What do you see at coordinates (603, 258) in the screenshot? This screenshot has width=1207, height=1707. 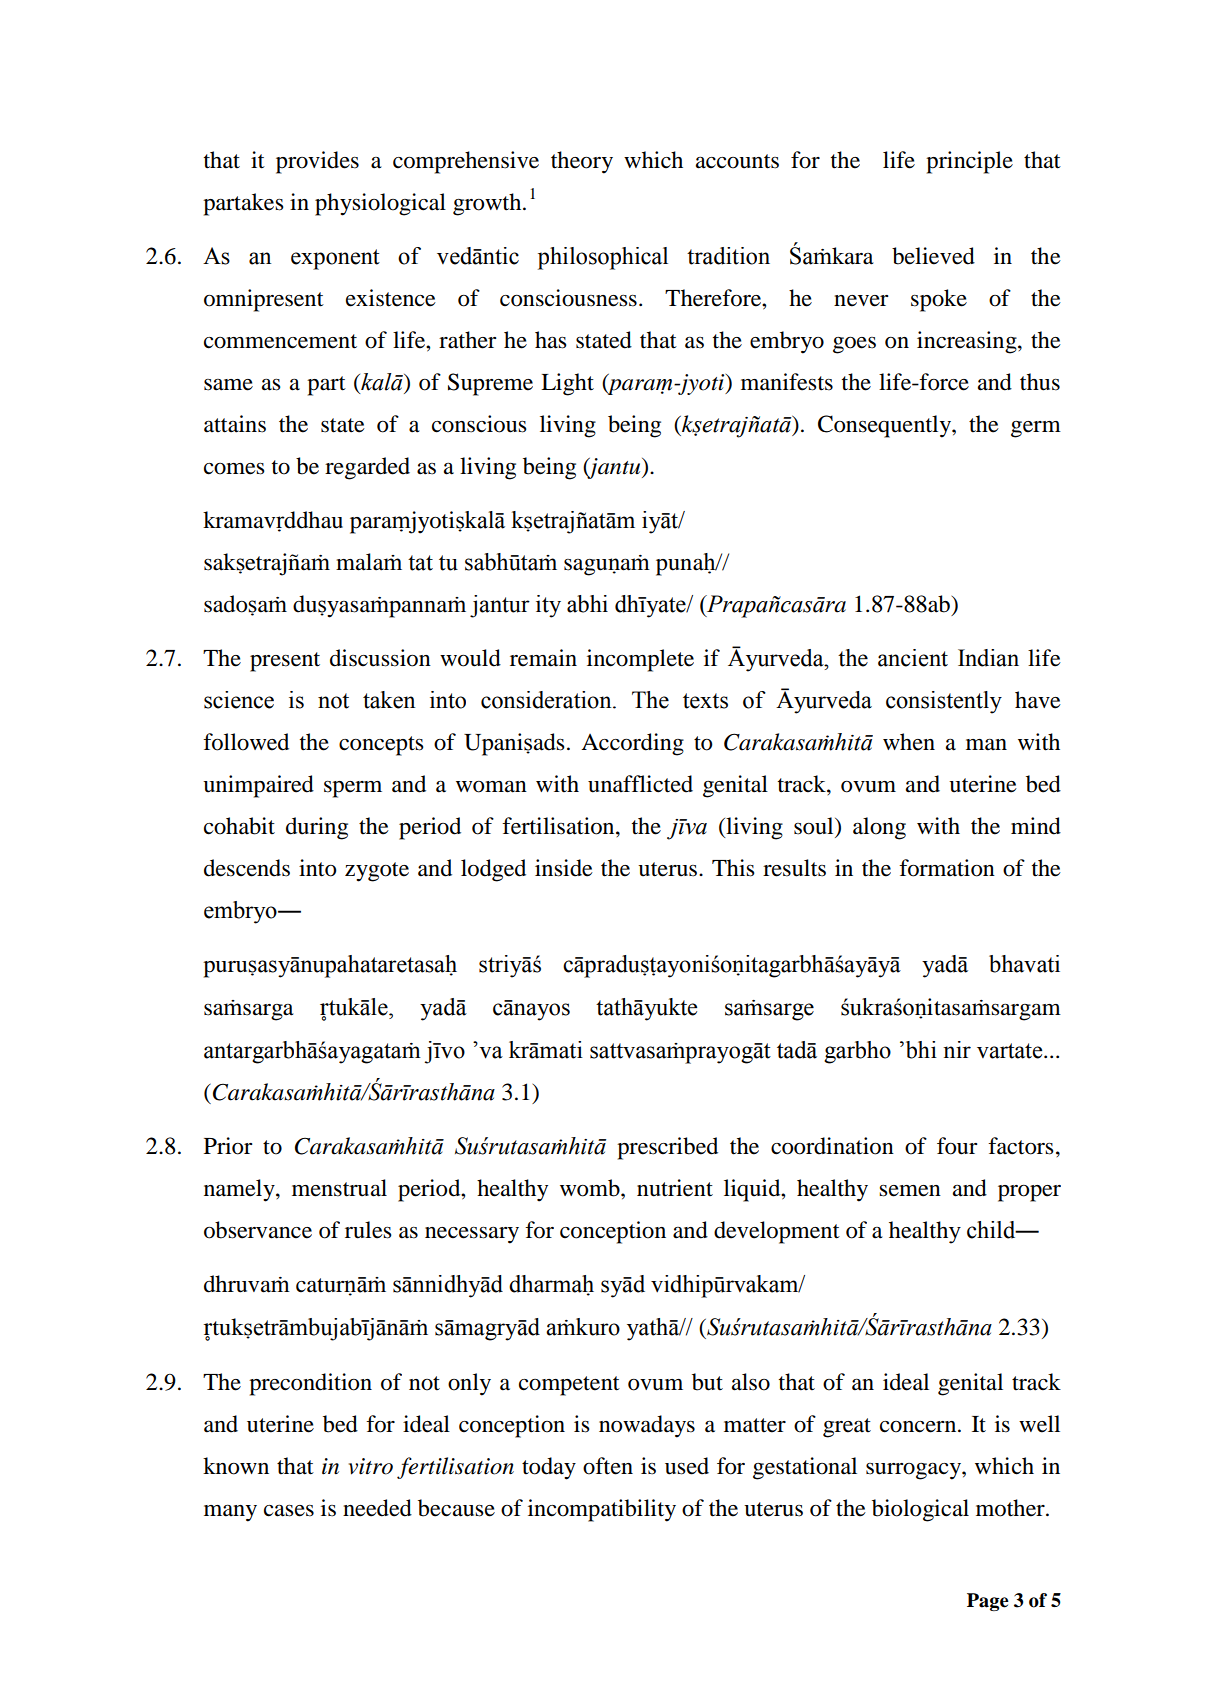 I see `philosophical` at bounding box center [603, 258].
